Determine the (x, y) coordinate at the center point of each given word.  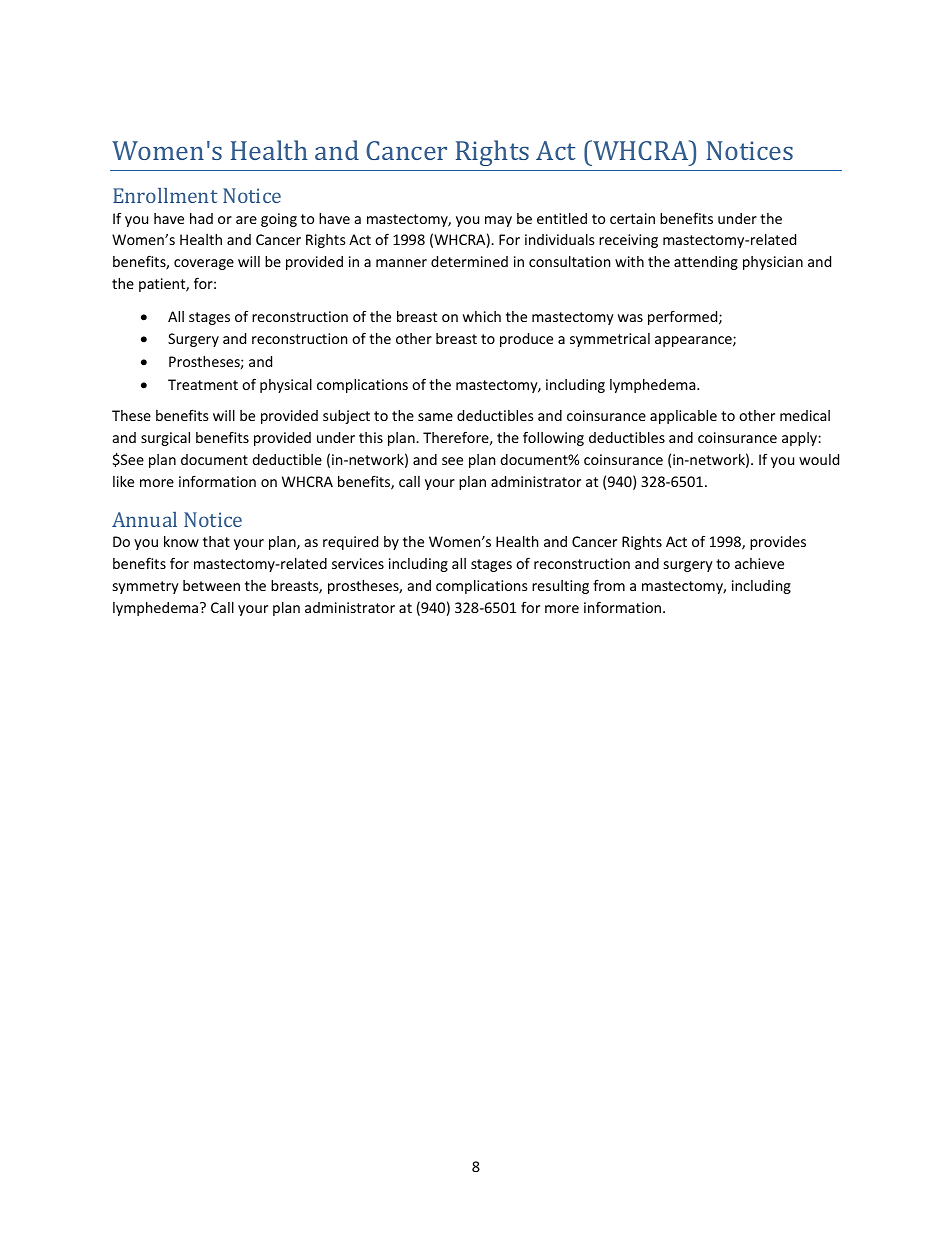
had (201, 218)
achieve (759, 563)
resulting (560, 587)
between (211, 585)
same (435, 417)
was (630, 318)
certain (632, 218)
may (498, 221)
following (553, 438)
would (819, 459)
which (482, 316)
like (123, 481)
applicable (683, 417)
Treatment (203, 384)
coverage (204, 264)
